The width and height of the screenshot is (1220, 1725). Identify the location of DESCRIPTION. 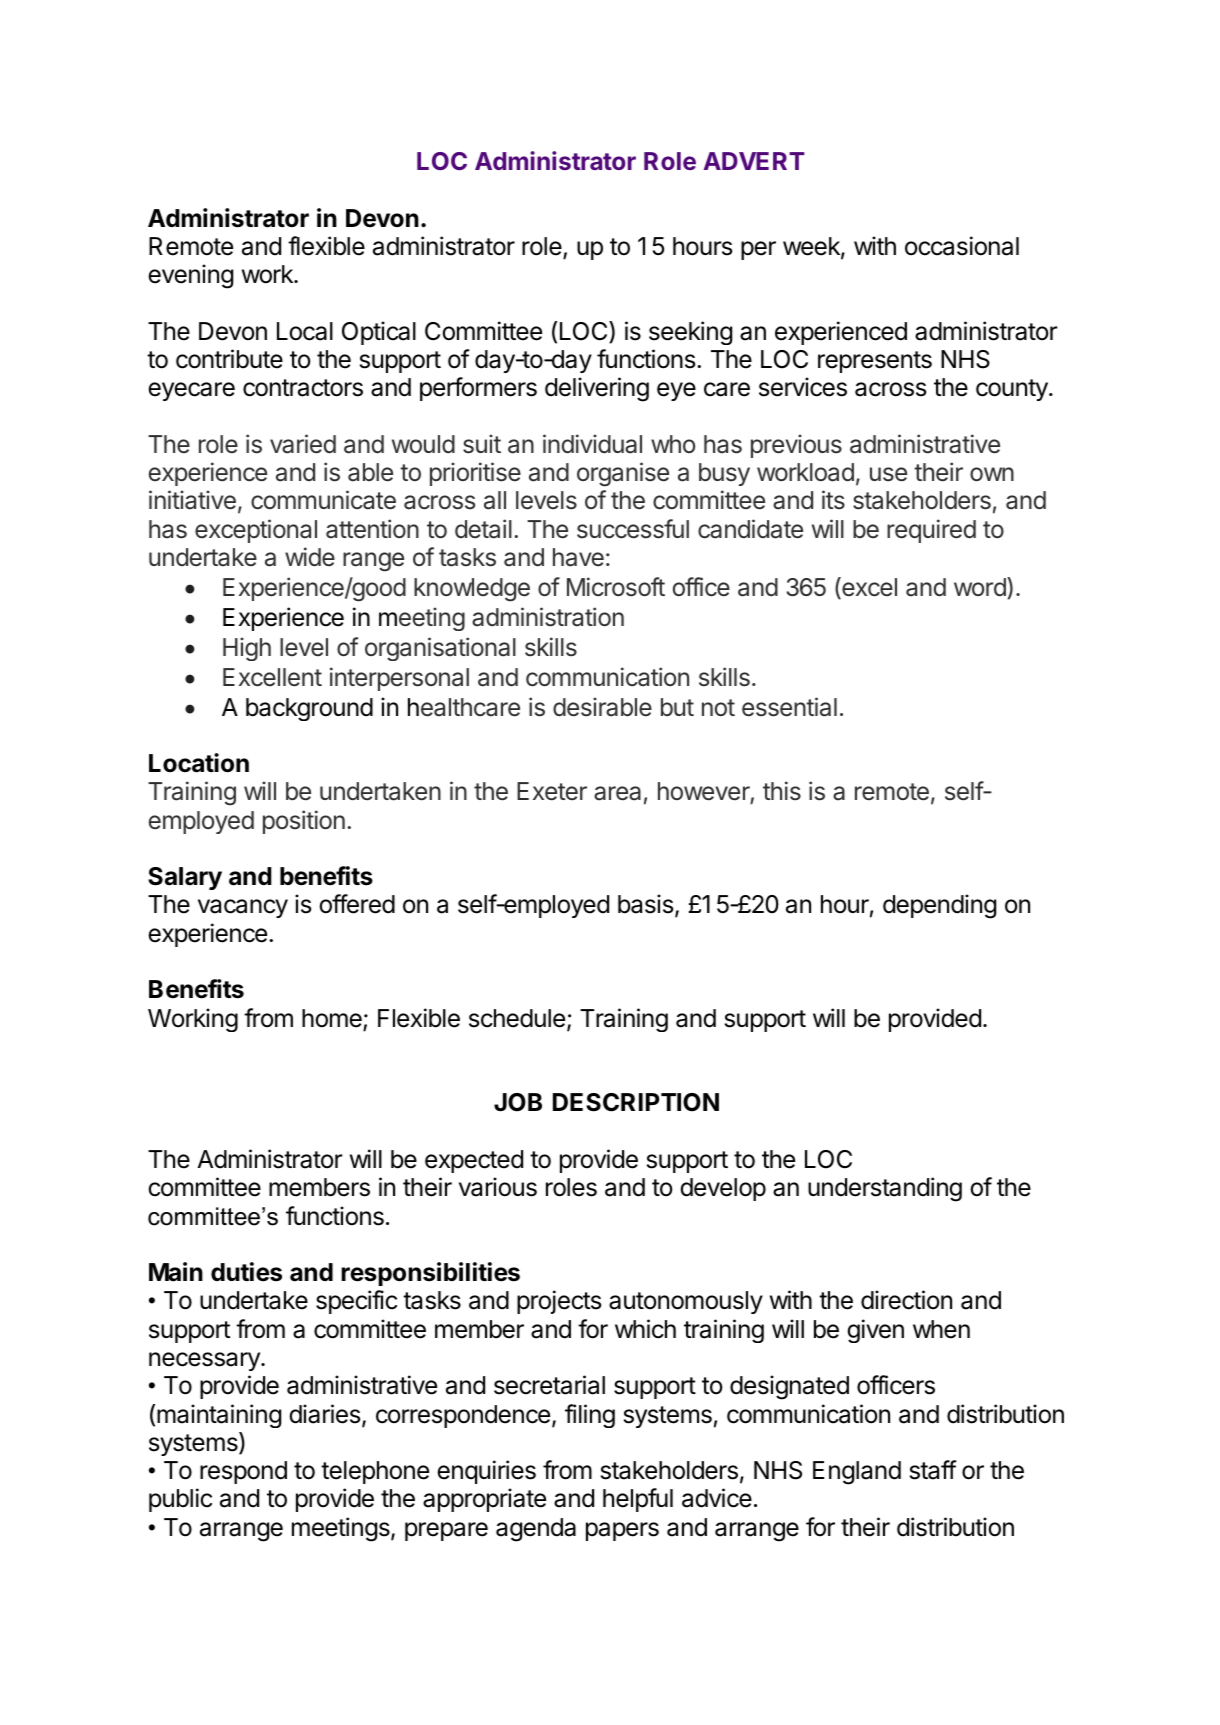
(636, 1102).
